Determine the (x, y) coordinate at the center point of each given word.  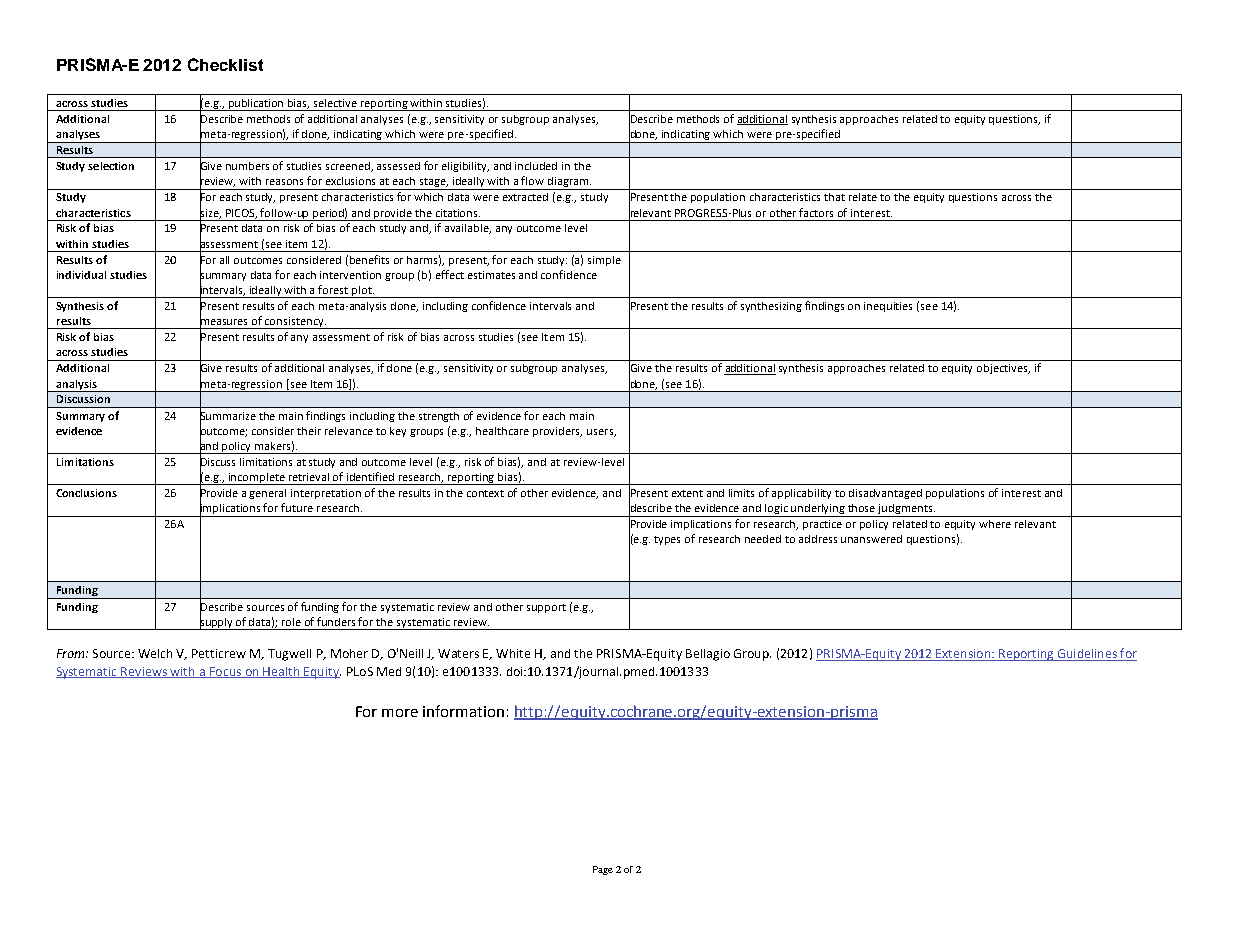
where (995, 524)
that (834, 197)
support (546, 608)
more (400, 713)
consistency (295, 323)
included (536, 166)
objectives (1003, 369)
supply (216, 622)
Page (603, 870)
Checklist (225, 64)
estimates (491, 275)
